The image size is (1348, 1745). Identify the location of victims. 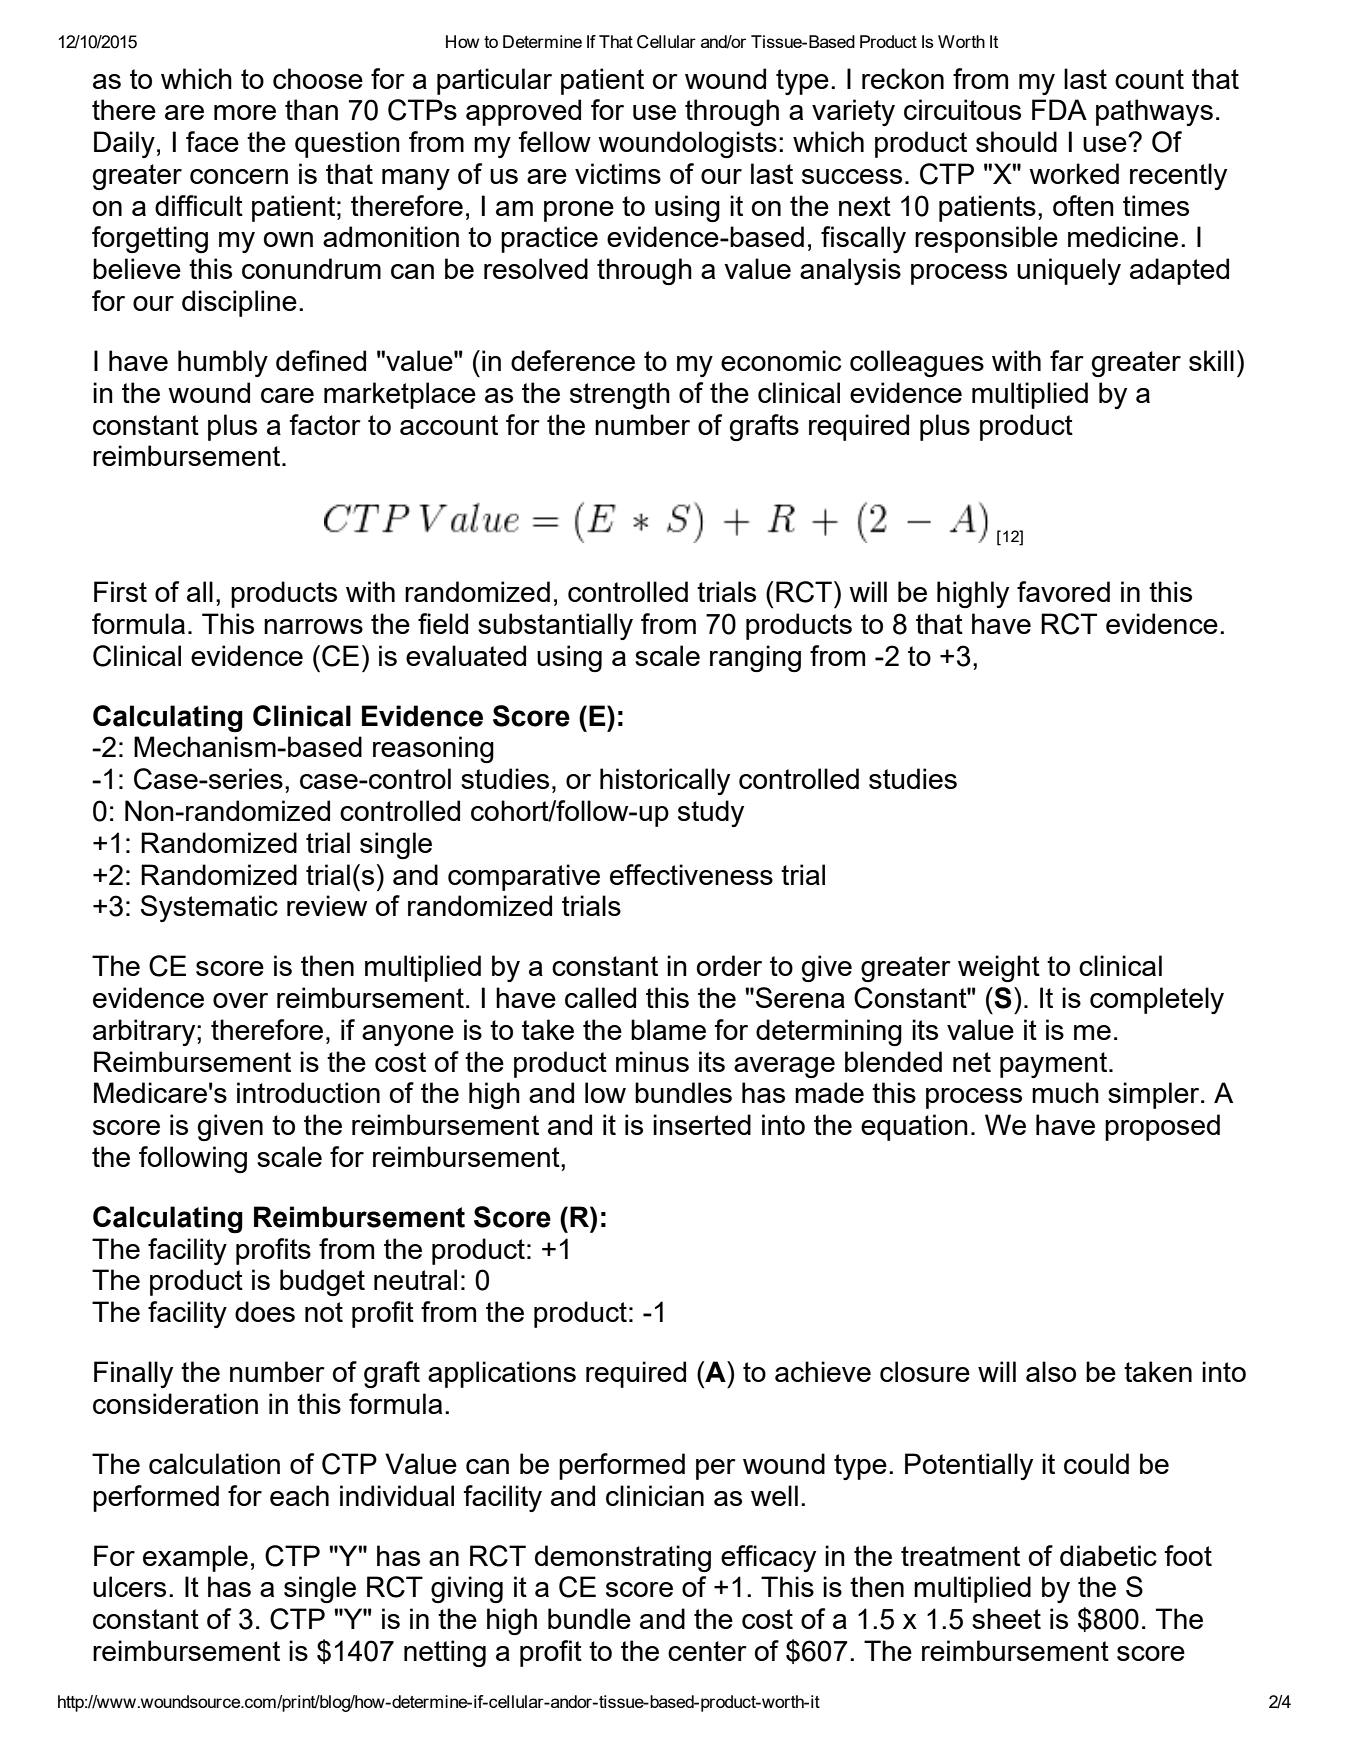
(618, 173).
